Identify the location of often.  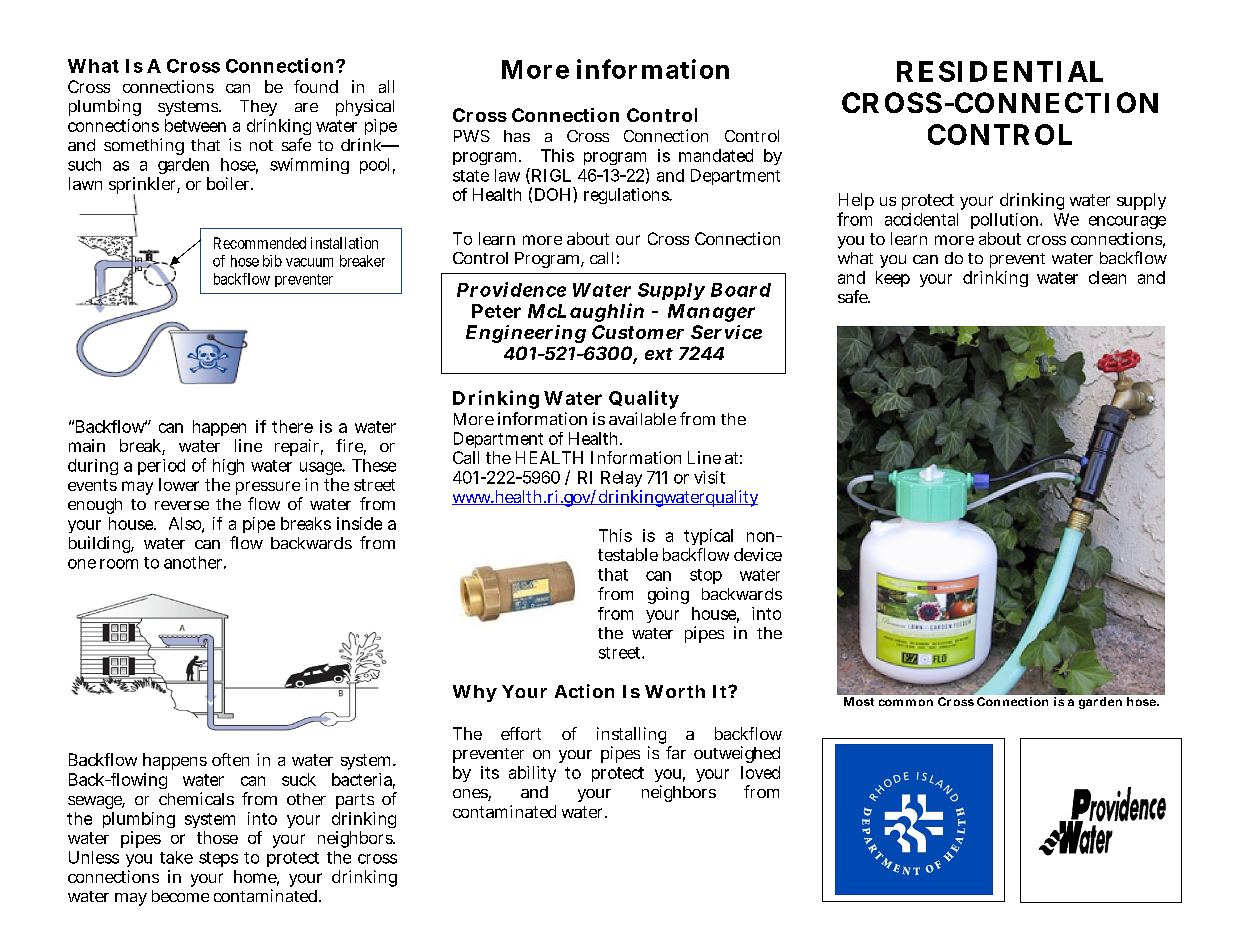
(230, 759).
